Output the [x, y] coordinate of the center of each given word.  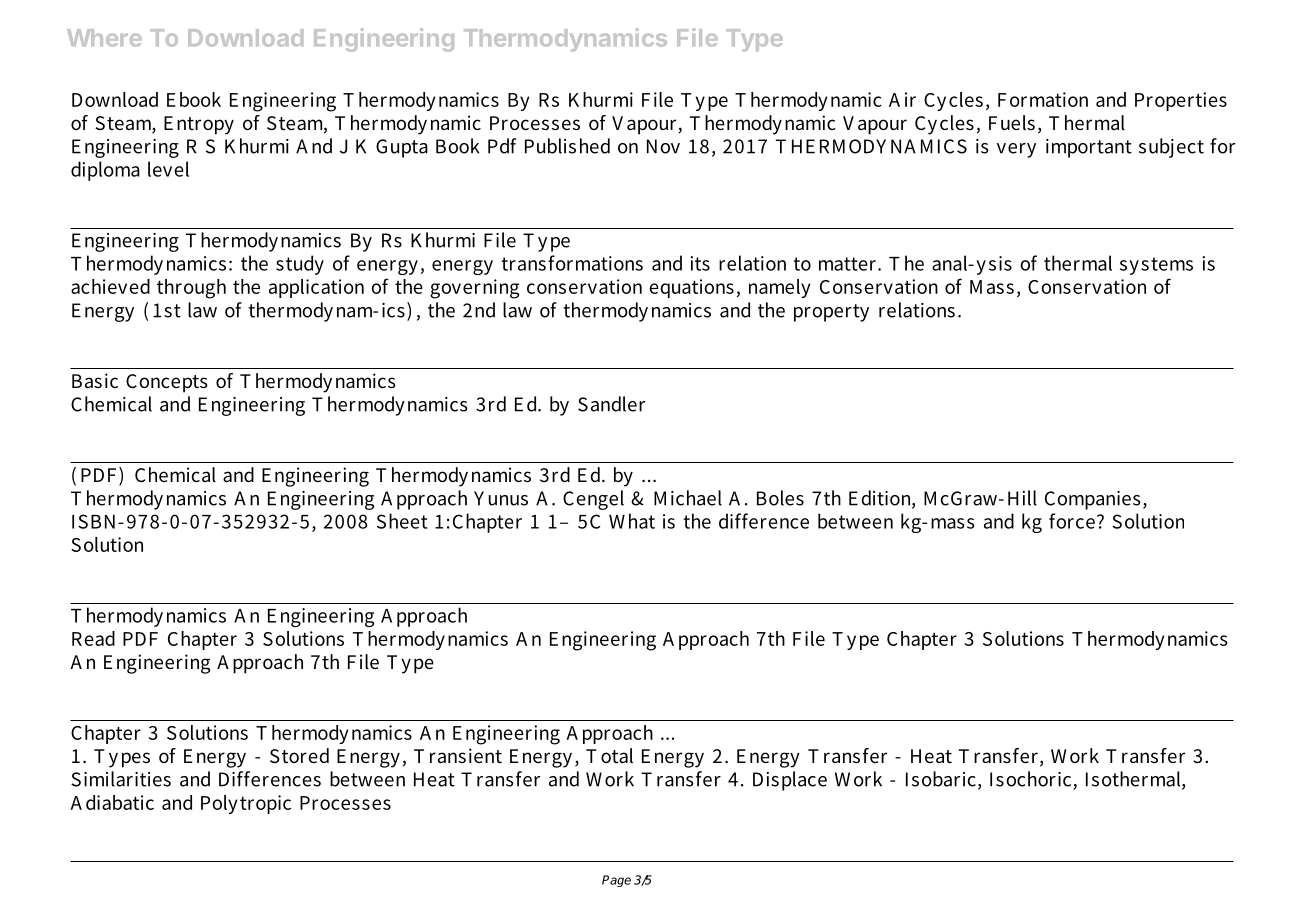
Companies [1093, 500]
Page [616, 881]
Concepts [167, 383]
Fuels [1012, 122]
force [1072, 521]
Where [104, 38]
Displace [790, 781]
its [700, 263]
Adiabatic [112, 802]
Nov [663, 146]
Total [609, 755]
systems [1156, 266]
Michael [688, 498]
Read [93, 638]
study [300, 265]
